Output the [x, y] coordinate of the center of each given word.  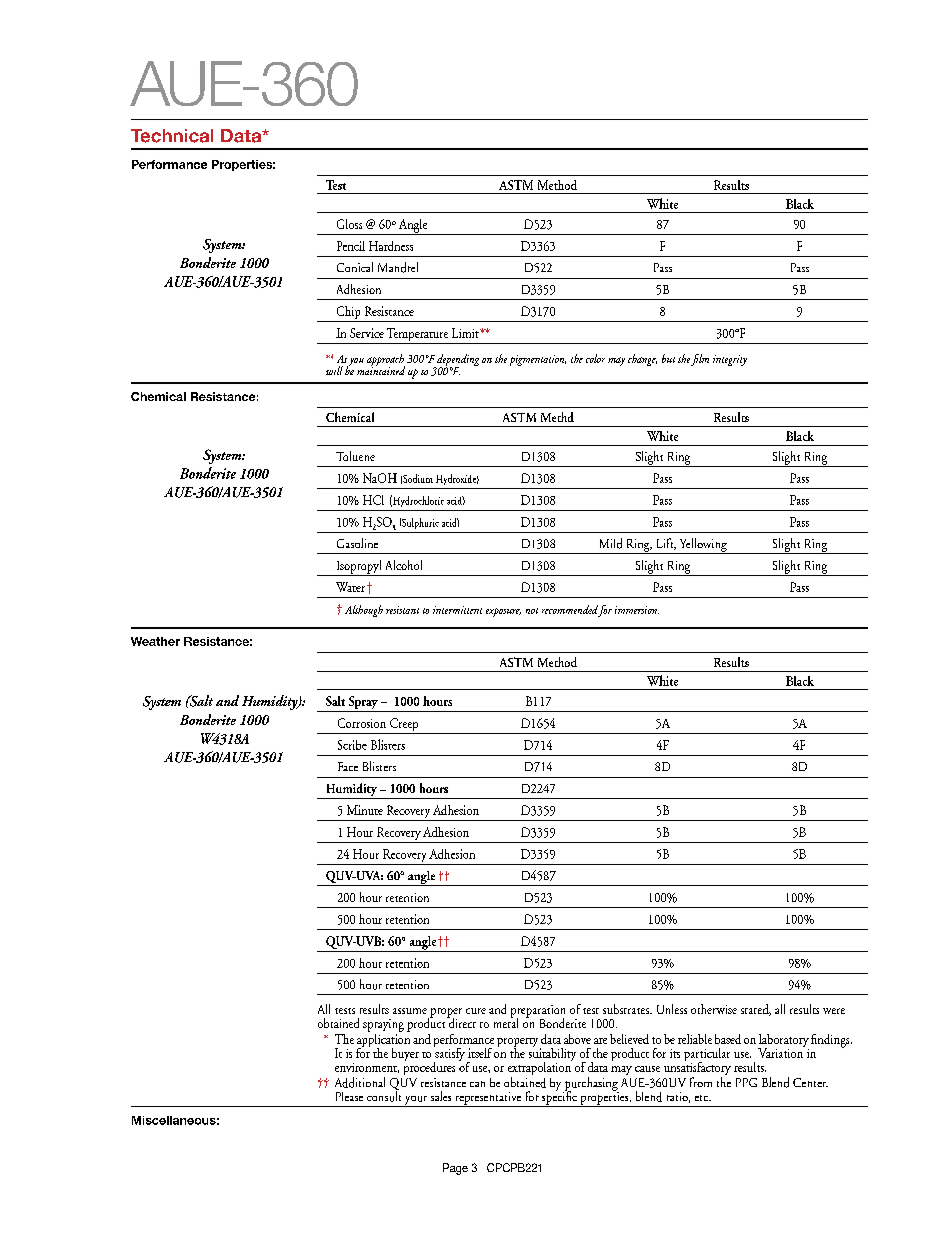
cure [476, 1011]
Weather [155, 641]
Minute [365, 810]
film [700, 360]
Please [349, 1096]
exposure [503, 612]
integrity [730, 360]
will [334, 370]
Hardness [391, 246]
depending [457, 361]
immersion [637, 610]
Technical [172, 136]
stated [756, 1010]
